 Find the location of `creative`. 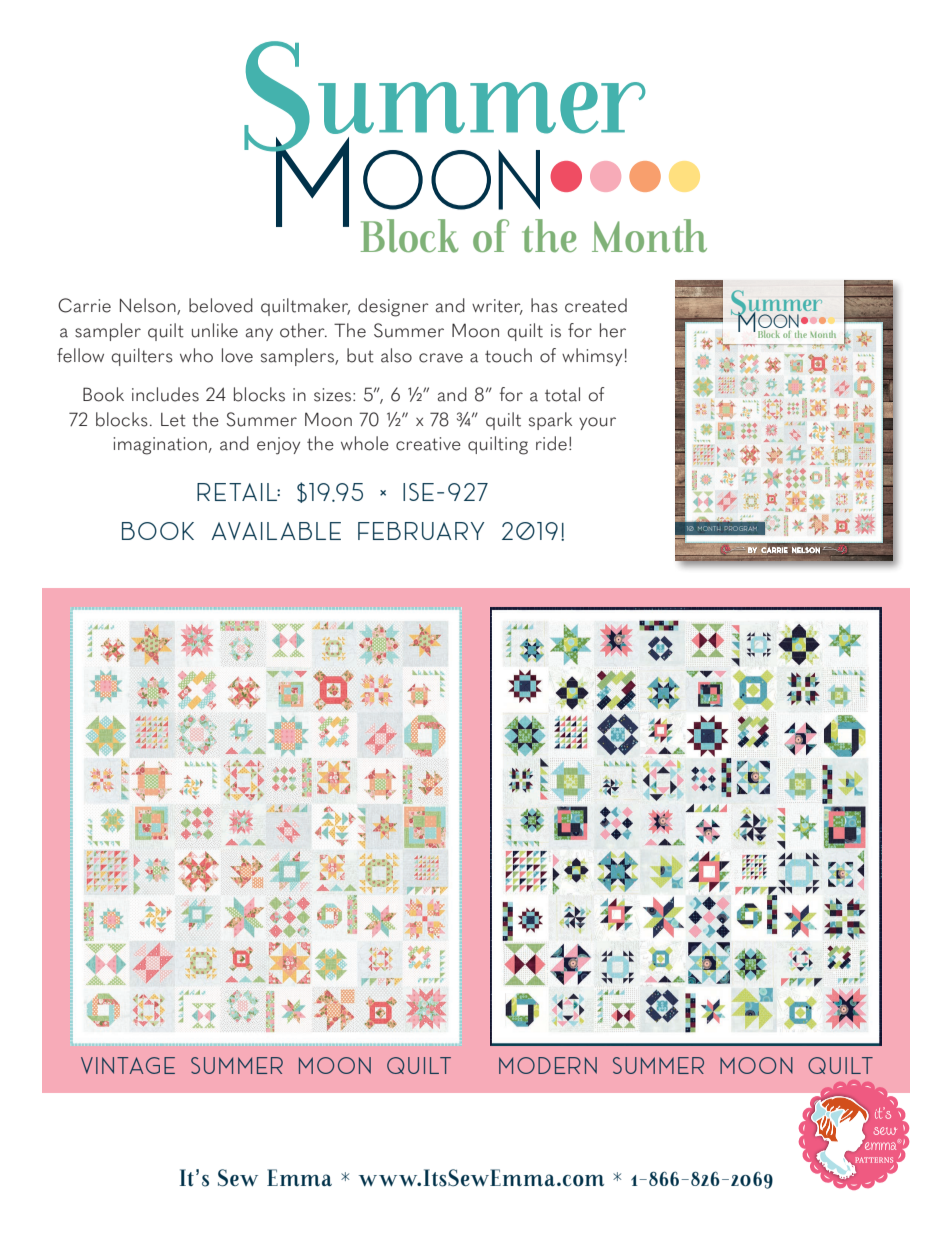

creative is located at coordinates (428, 444).
